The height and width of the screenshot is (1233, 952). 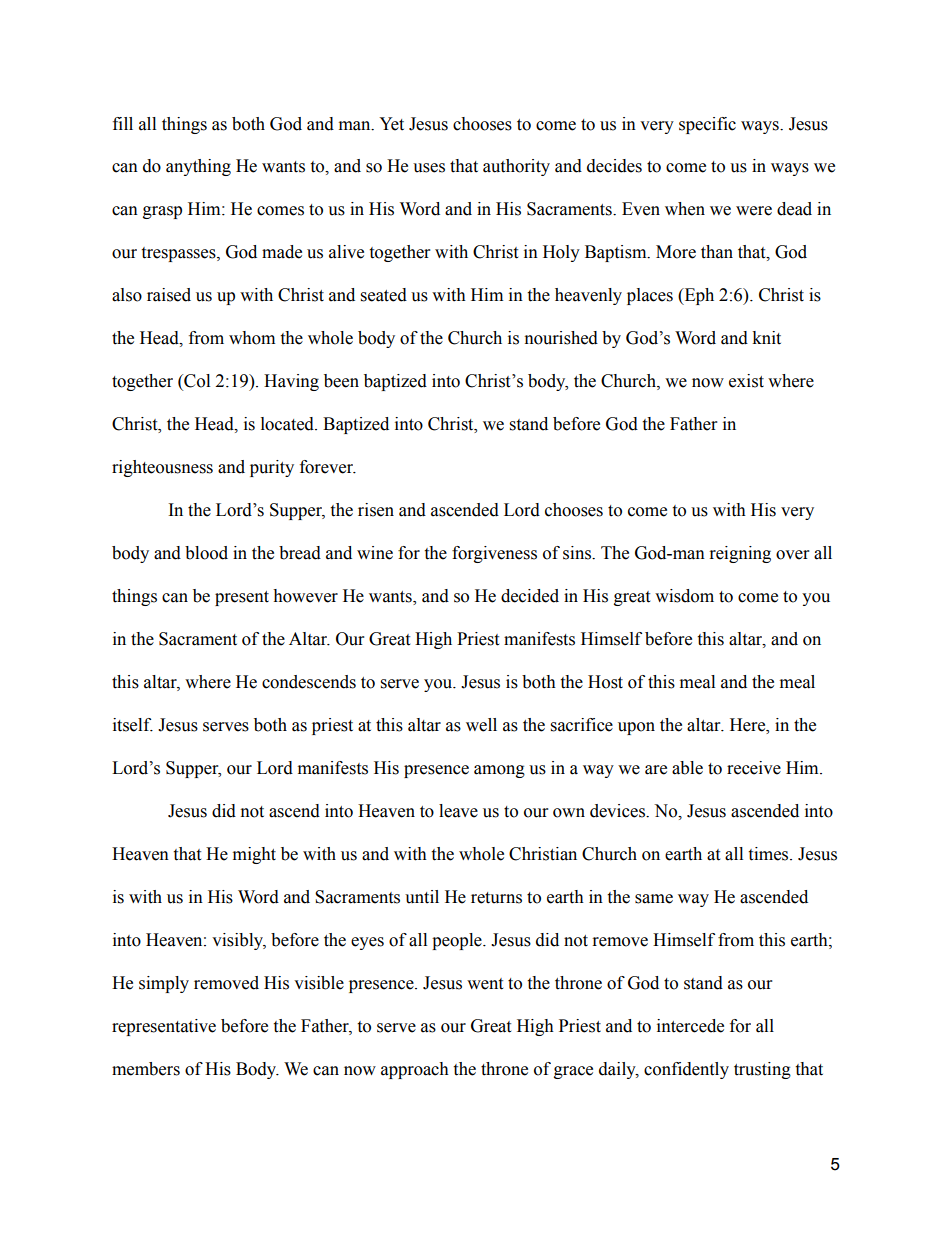 What do you see at coordinates (684, 596) in the screenshot?
I see `wisdom` at bounding box center [684, 596].
